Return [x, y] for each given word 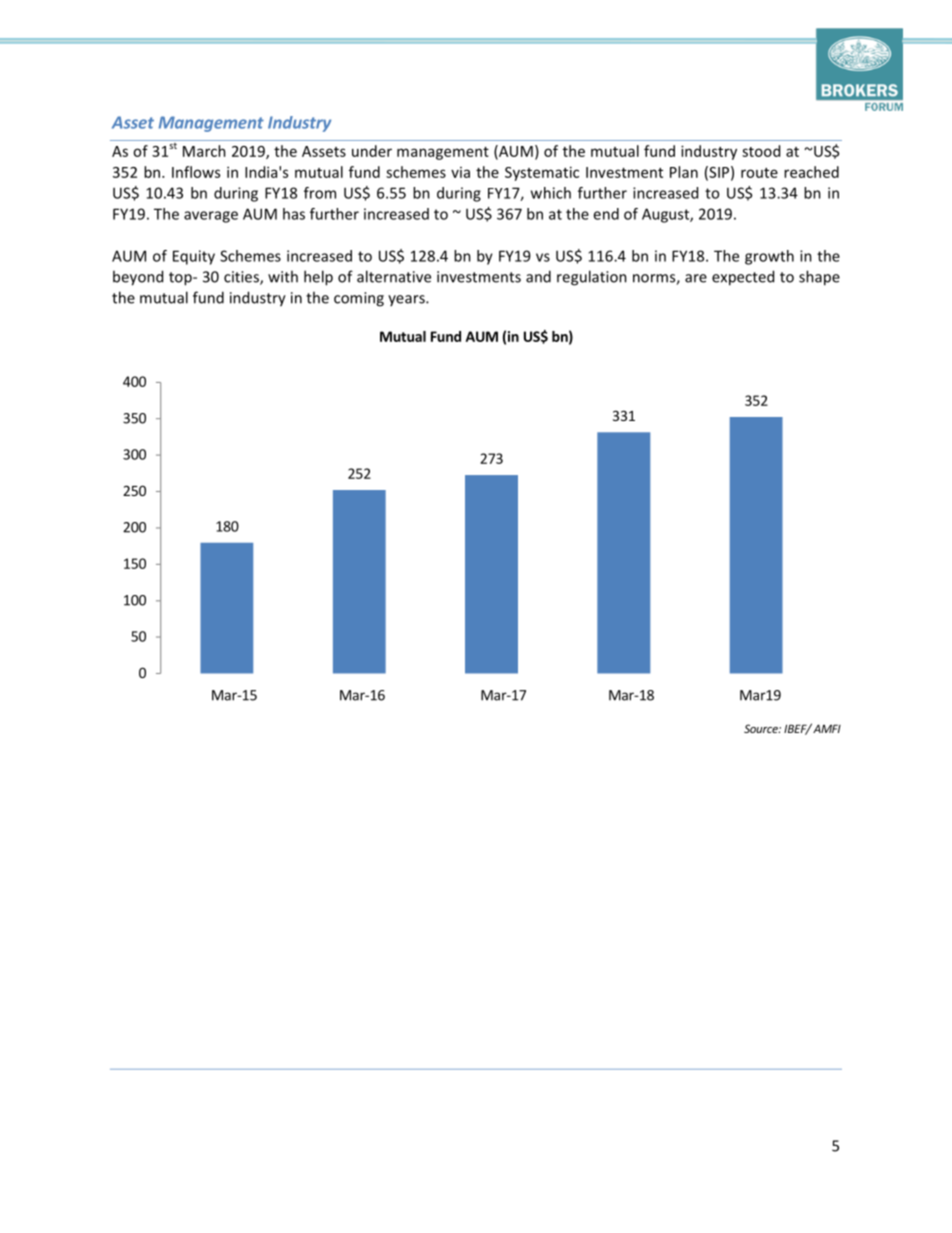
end [606, 214]
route [759, 173]
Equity [194, 257]
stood [761, 151]
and [538, 276]
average [211, 217]
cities [242, 278]
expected [743, 278]
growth [769, 257]
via [460, 172]
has [294, 214]
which [551, 193]
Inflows [196, 172]
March [204, 151]
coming [359, 299]
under [372, 151]
